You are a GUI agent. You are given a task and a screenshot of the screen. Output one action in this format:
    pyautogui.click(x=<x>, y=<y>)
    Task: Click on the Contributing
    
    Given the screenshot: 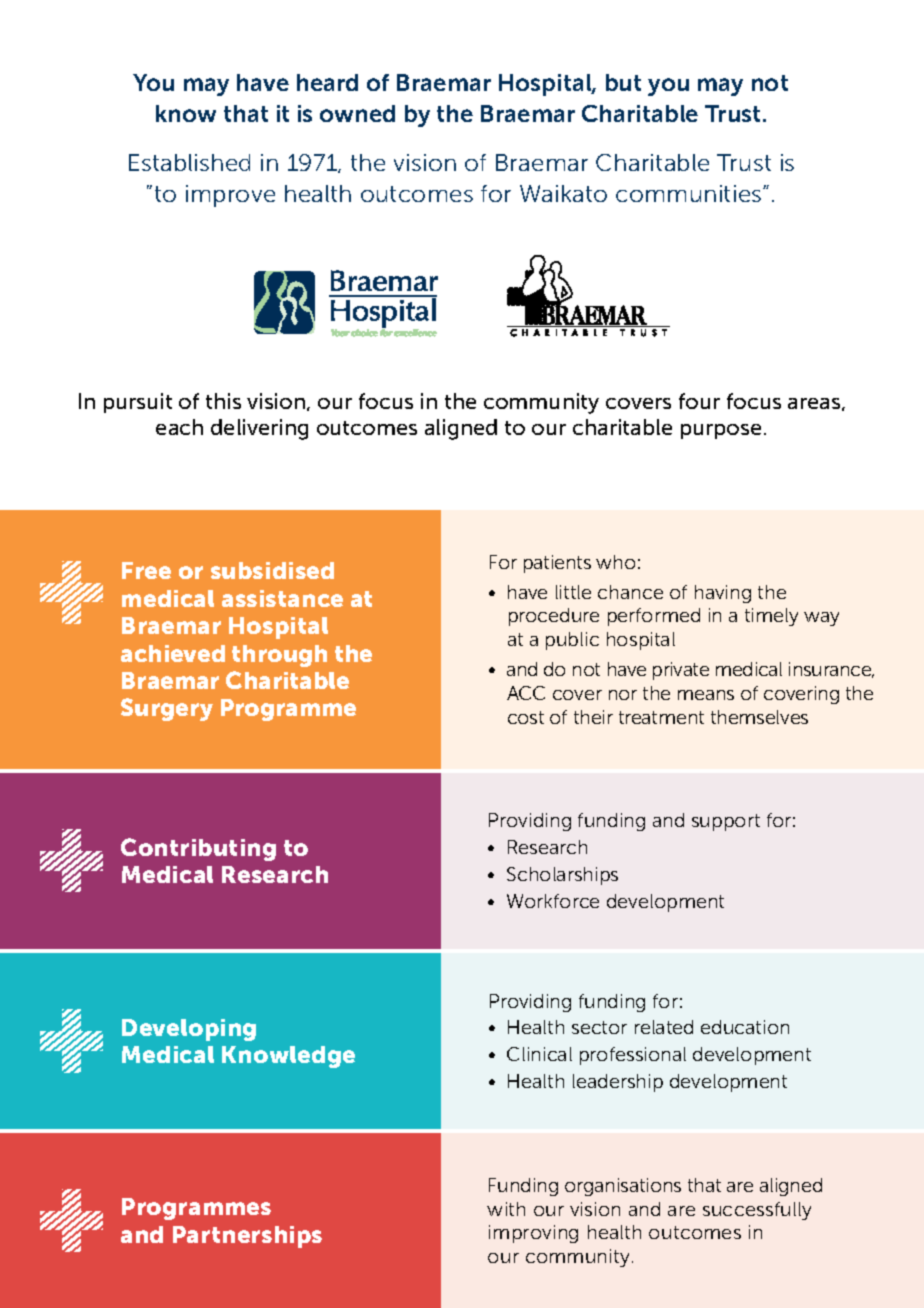 What is the action you would take?
    pyautogui.click(x=198, y=849)
